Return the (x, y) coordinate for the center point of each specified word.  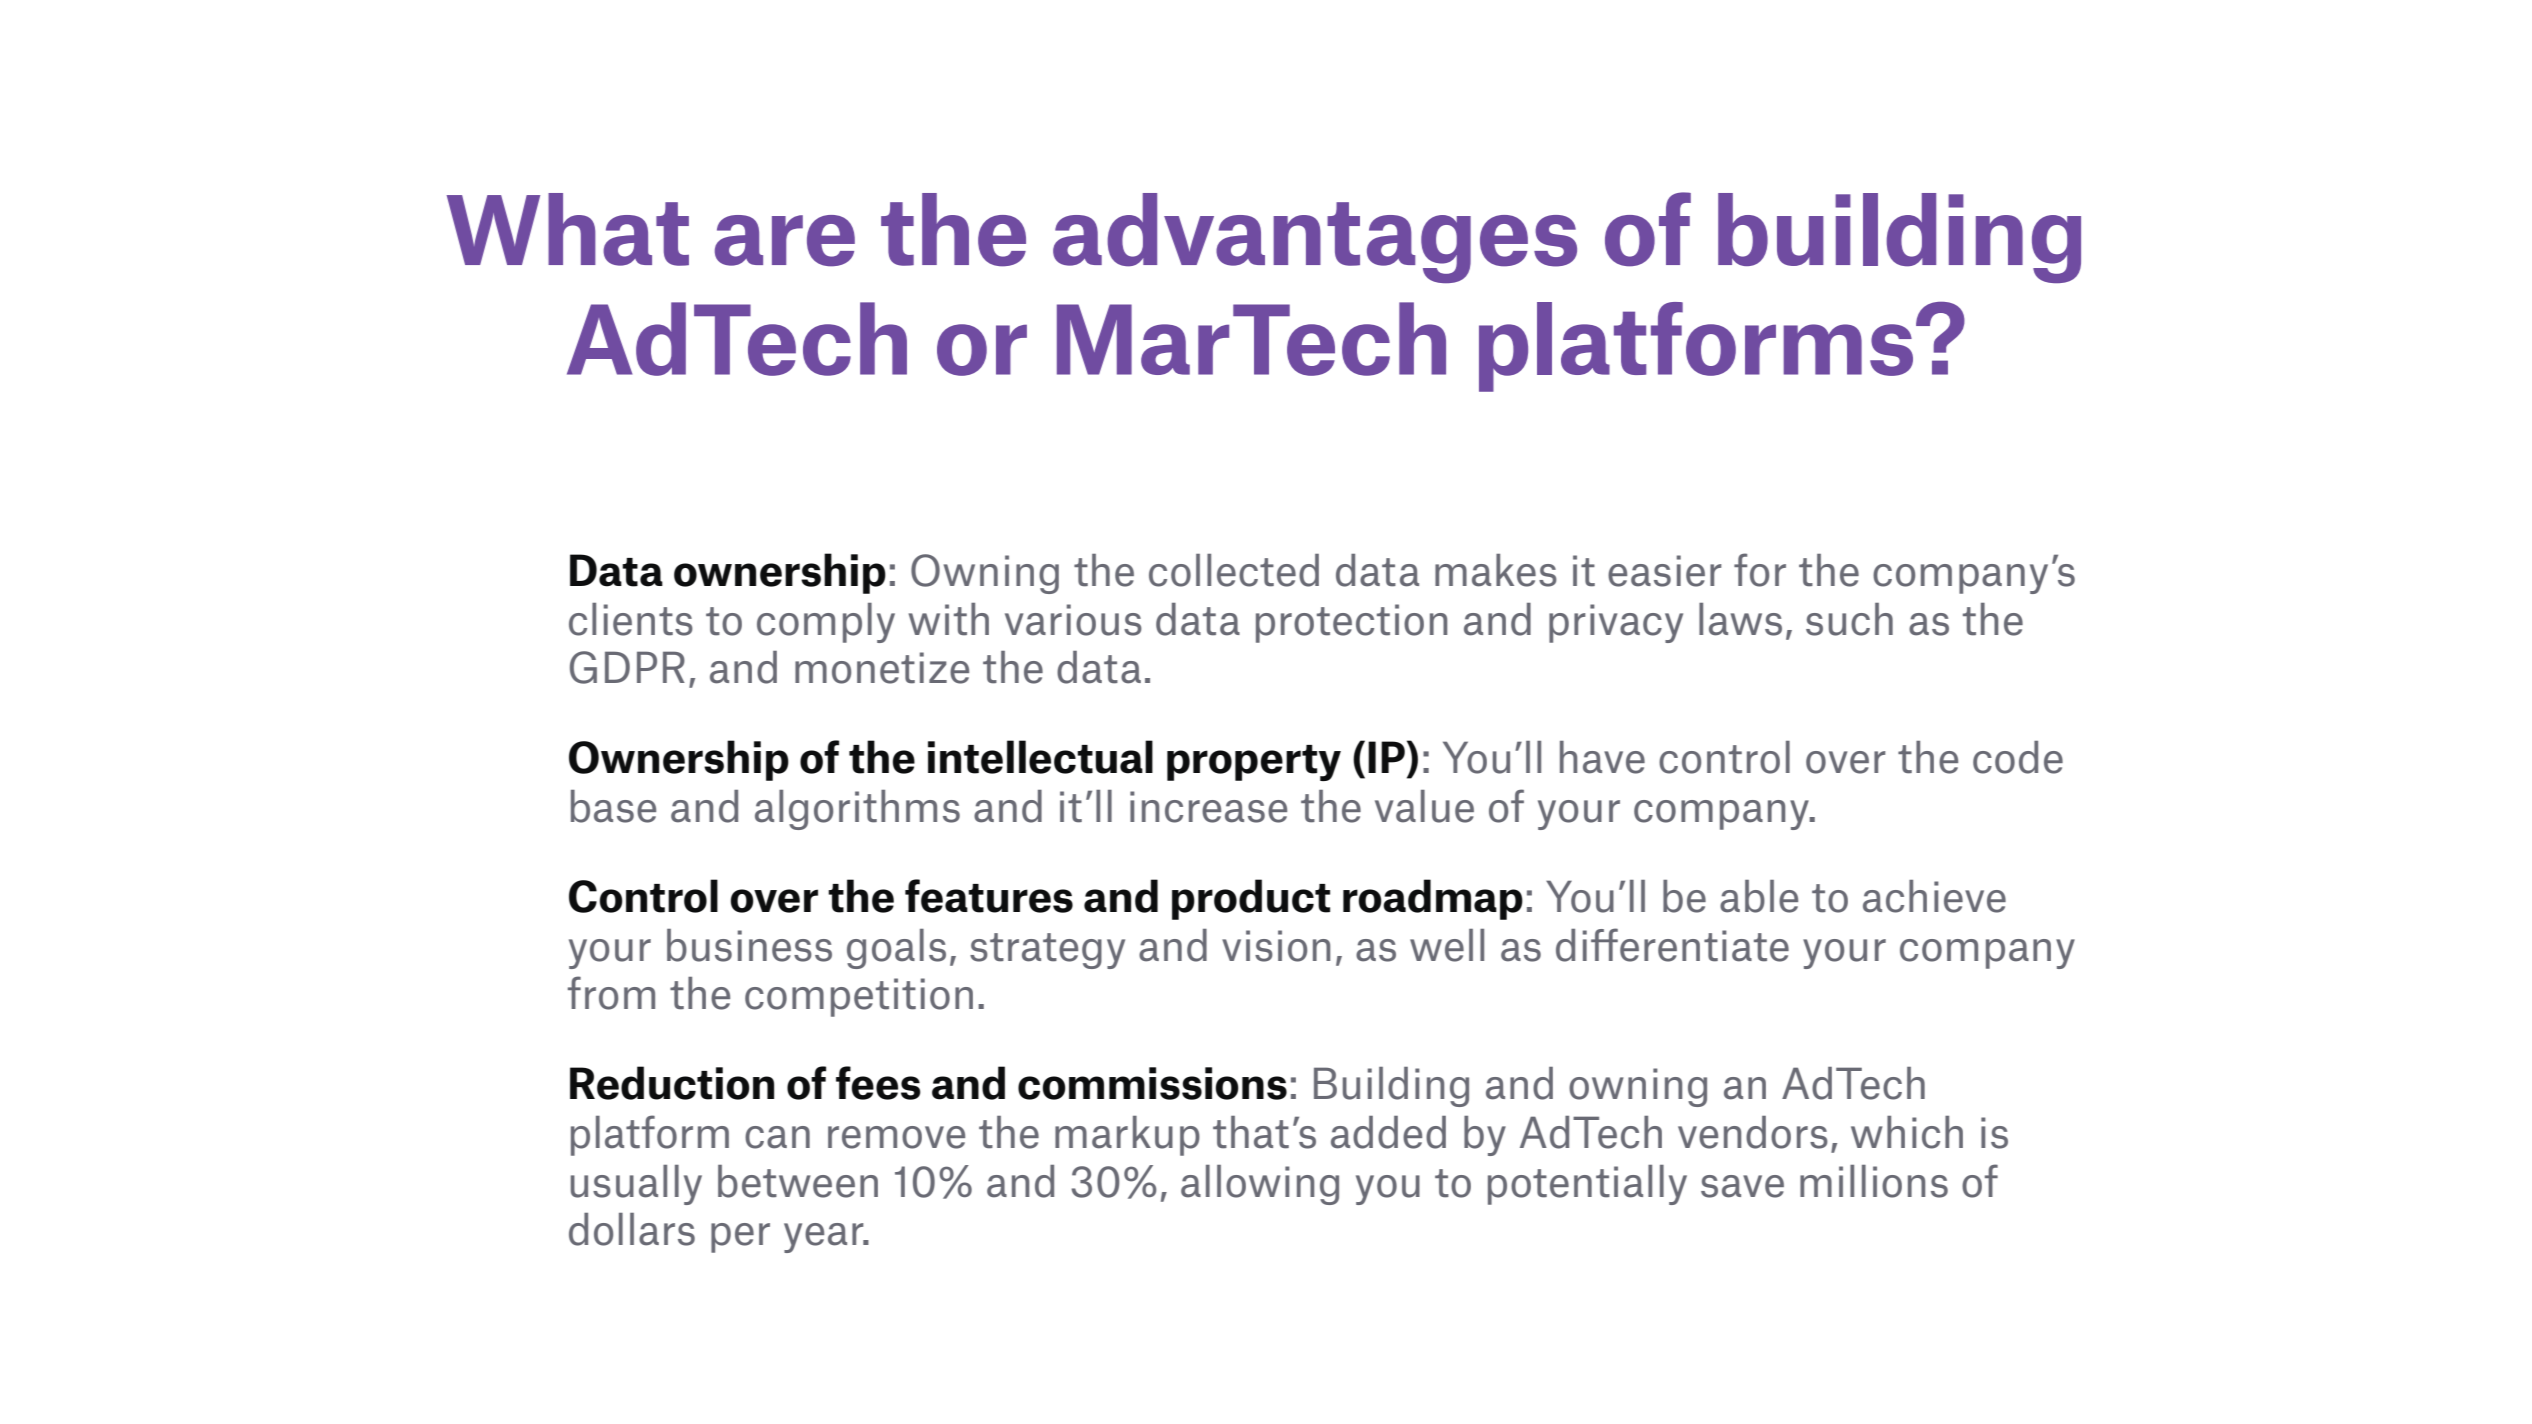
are (785, 241)
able (1759, 896)
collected (1234, 570)
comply (826, 623)
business (749, 945)
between (798, 1181)
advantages (1315, 238)
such (1849, 619)
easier (1665, 571)
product (1251, 899)
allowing (1260, 1185)
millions (1874, 1181)
